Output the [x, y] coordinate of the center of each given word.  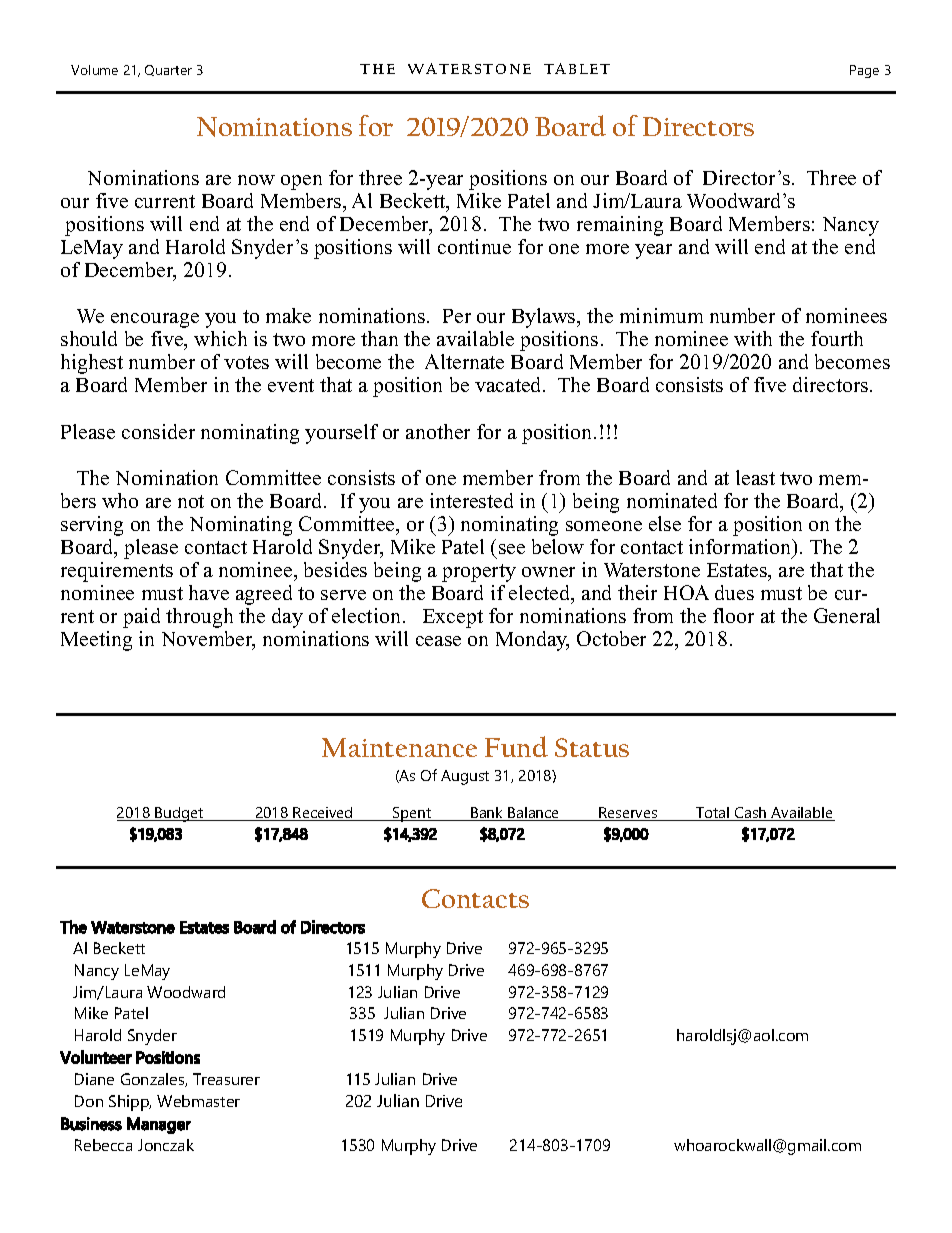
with [753, 338]
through [199, 618]
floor [733, 615]
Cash [751, 814]
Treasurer [226, 1079]
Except [453, 618]
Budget [180, 814]
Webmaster [198, 1101]
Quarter [168, 70]
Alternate [464, 361]
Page [864, 71]
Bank [487, 814]
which [220, 338]
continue [474, 246]
